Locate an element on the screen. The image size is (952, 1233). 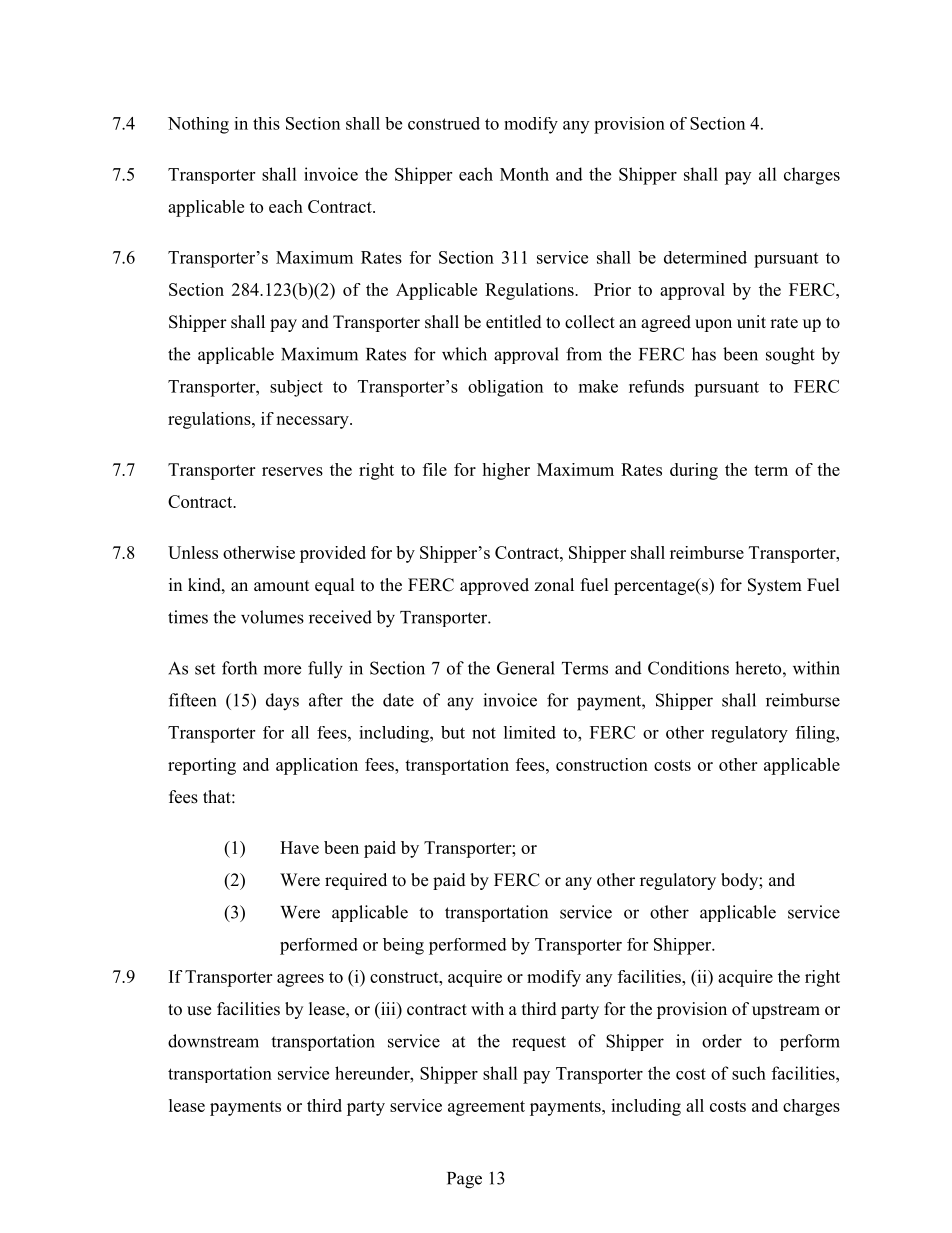
upstream is located at coordinates (786, 1011).
